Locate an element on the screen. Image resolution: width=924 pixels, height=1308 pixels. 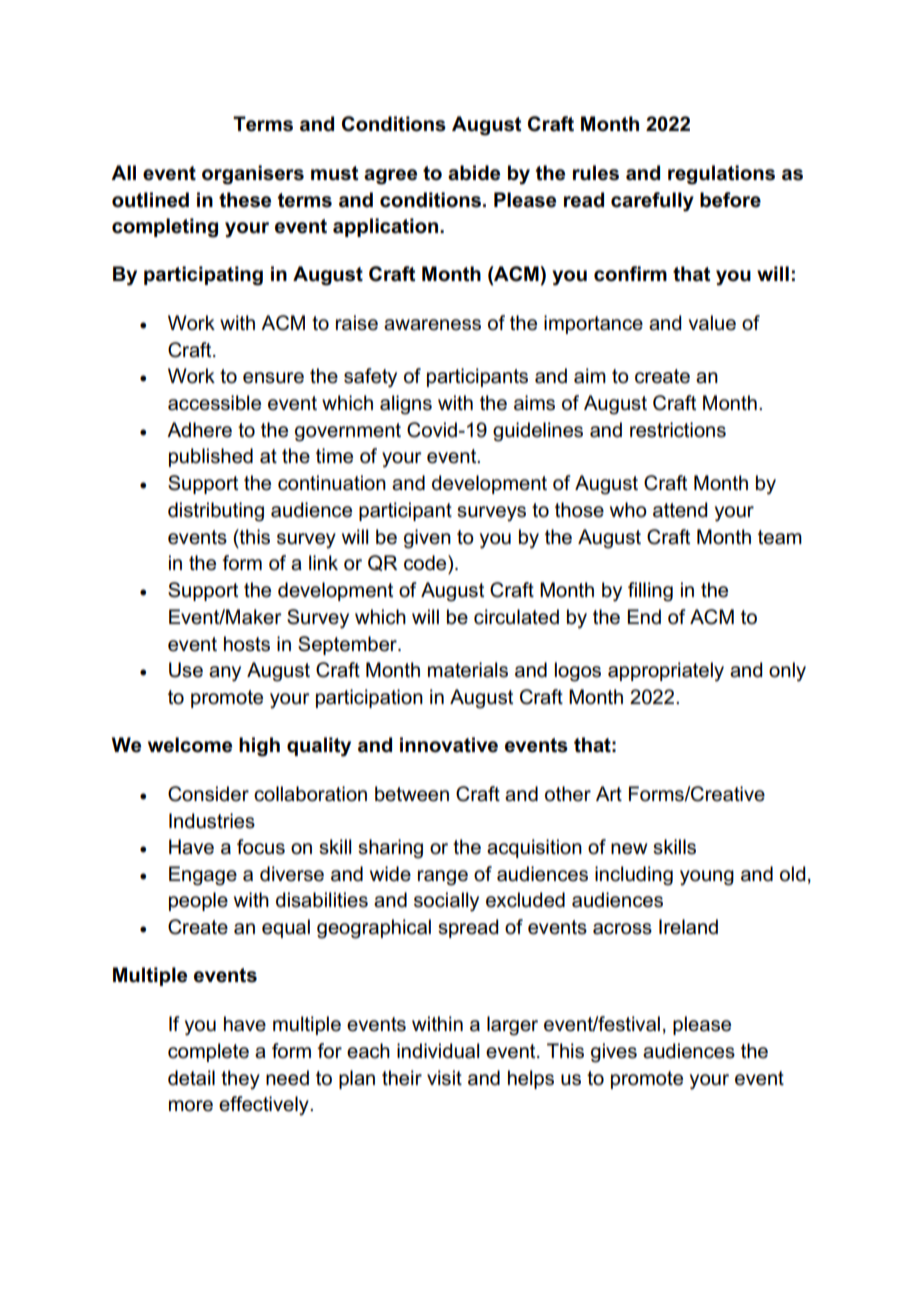
innovative is located at coordinates (449, 745).
